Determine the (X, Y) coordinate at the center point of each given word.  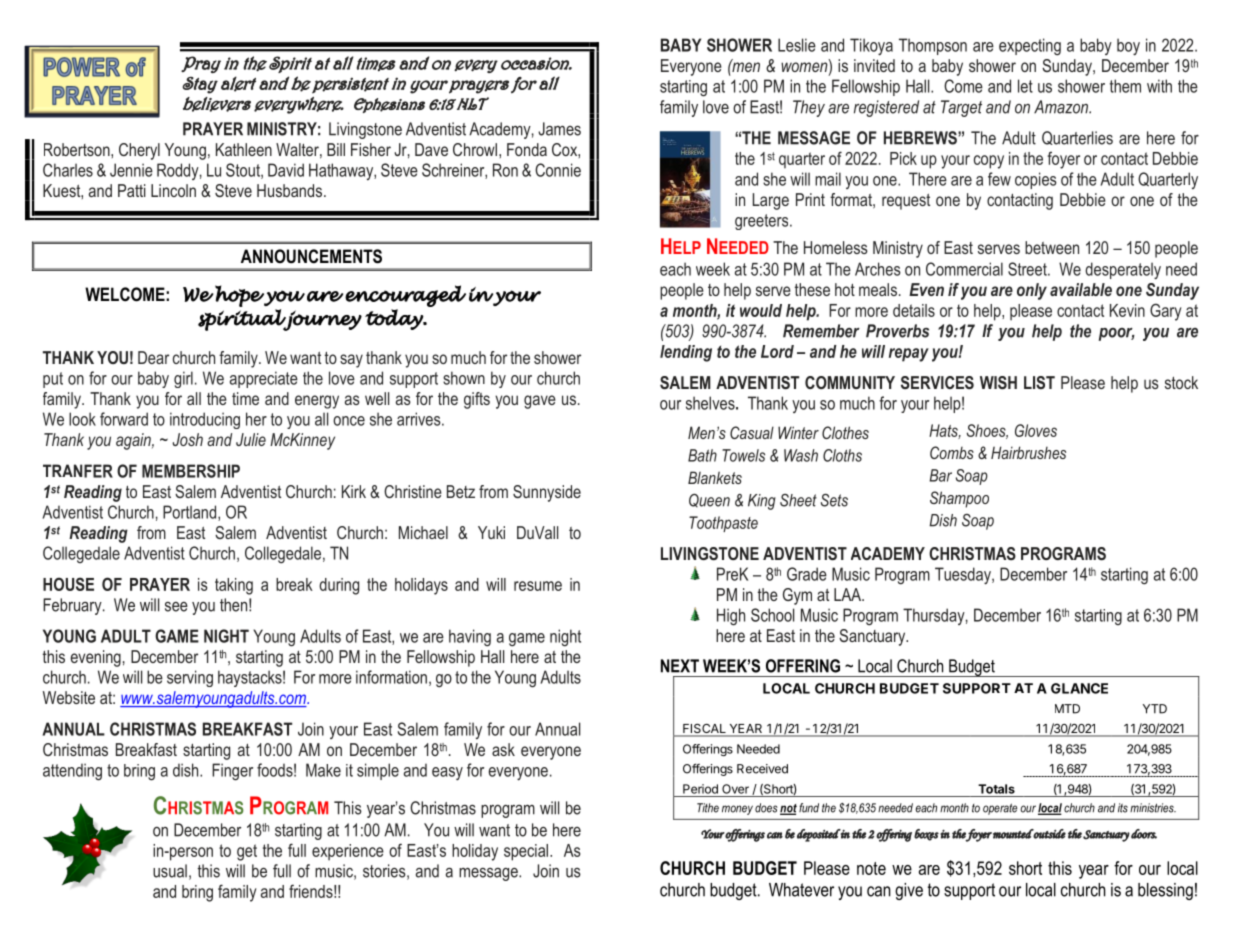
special (527, 852)
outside (1049, 834)
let (1025, 86)
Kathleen (244, 149)
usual (170, 871)
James (559, 129)
